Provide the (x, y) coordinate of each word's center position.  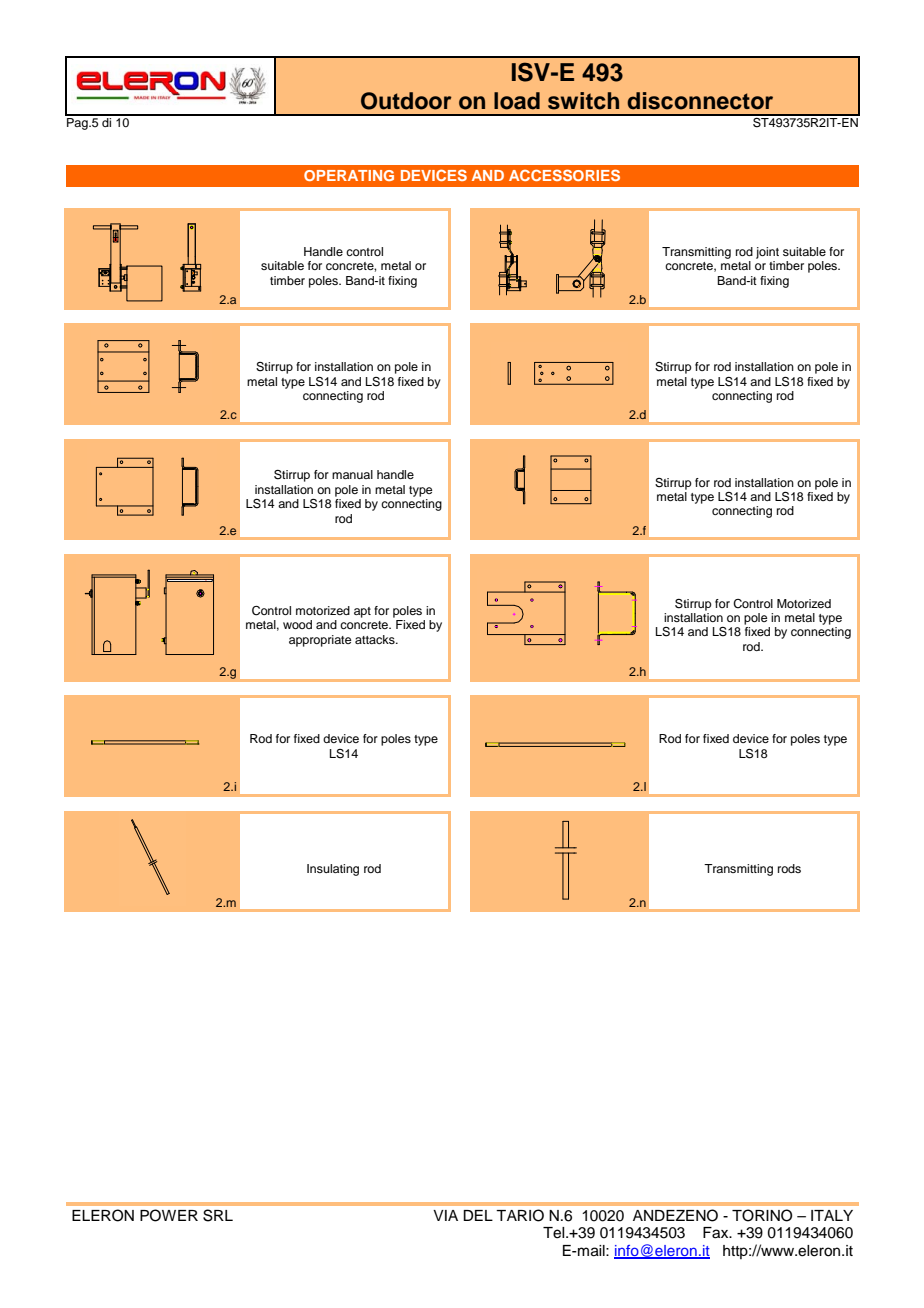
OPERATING (349, 175)
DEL (478, 1215)
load (517, 101)
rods (789, 868)
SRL (218, 1215)
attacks (376, 639)
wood (297, 624)
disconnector (700, 101)
